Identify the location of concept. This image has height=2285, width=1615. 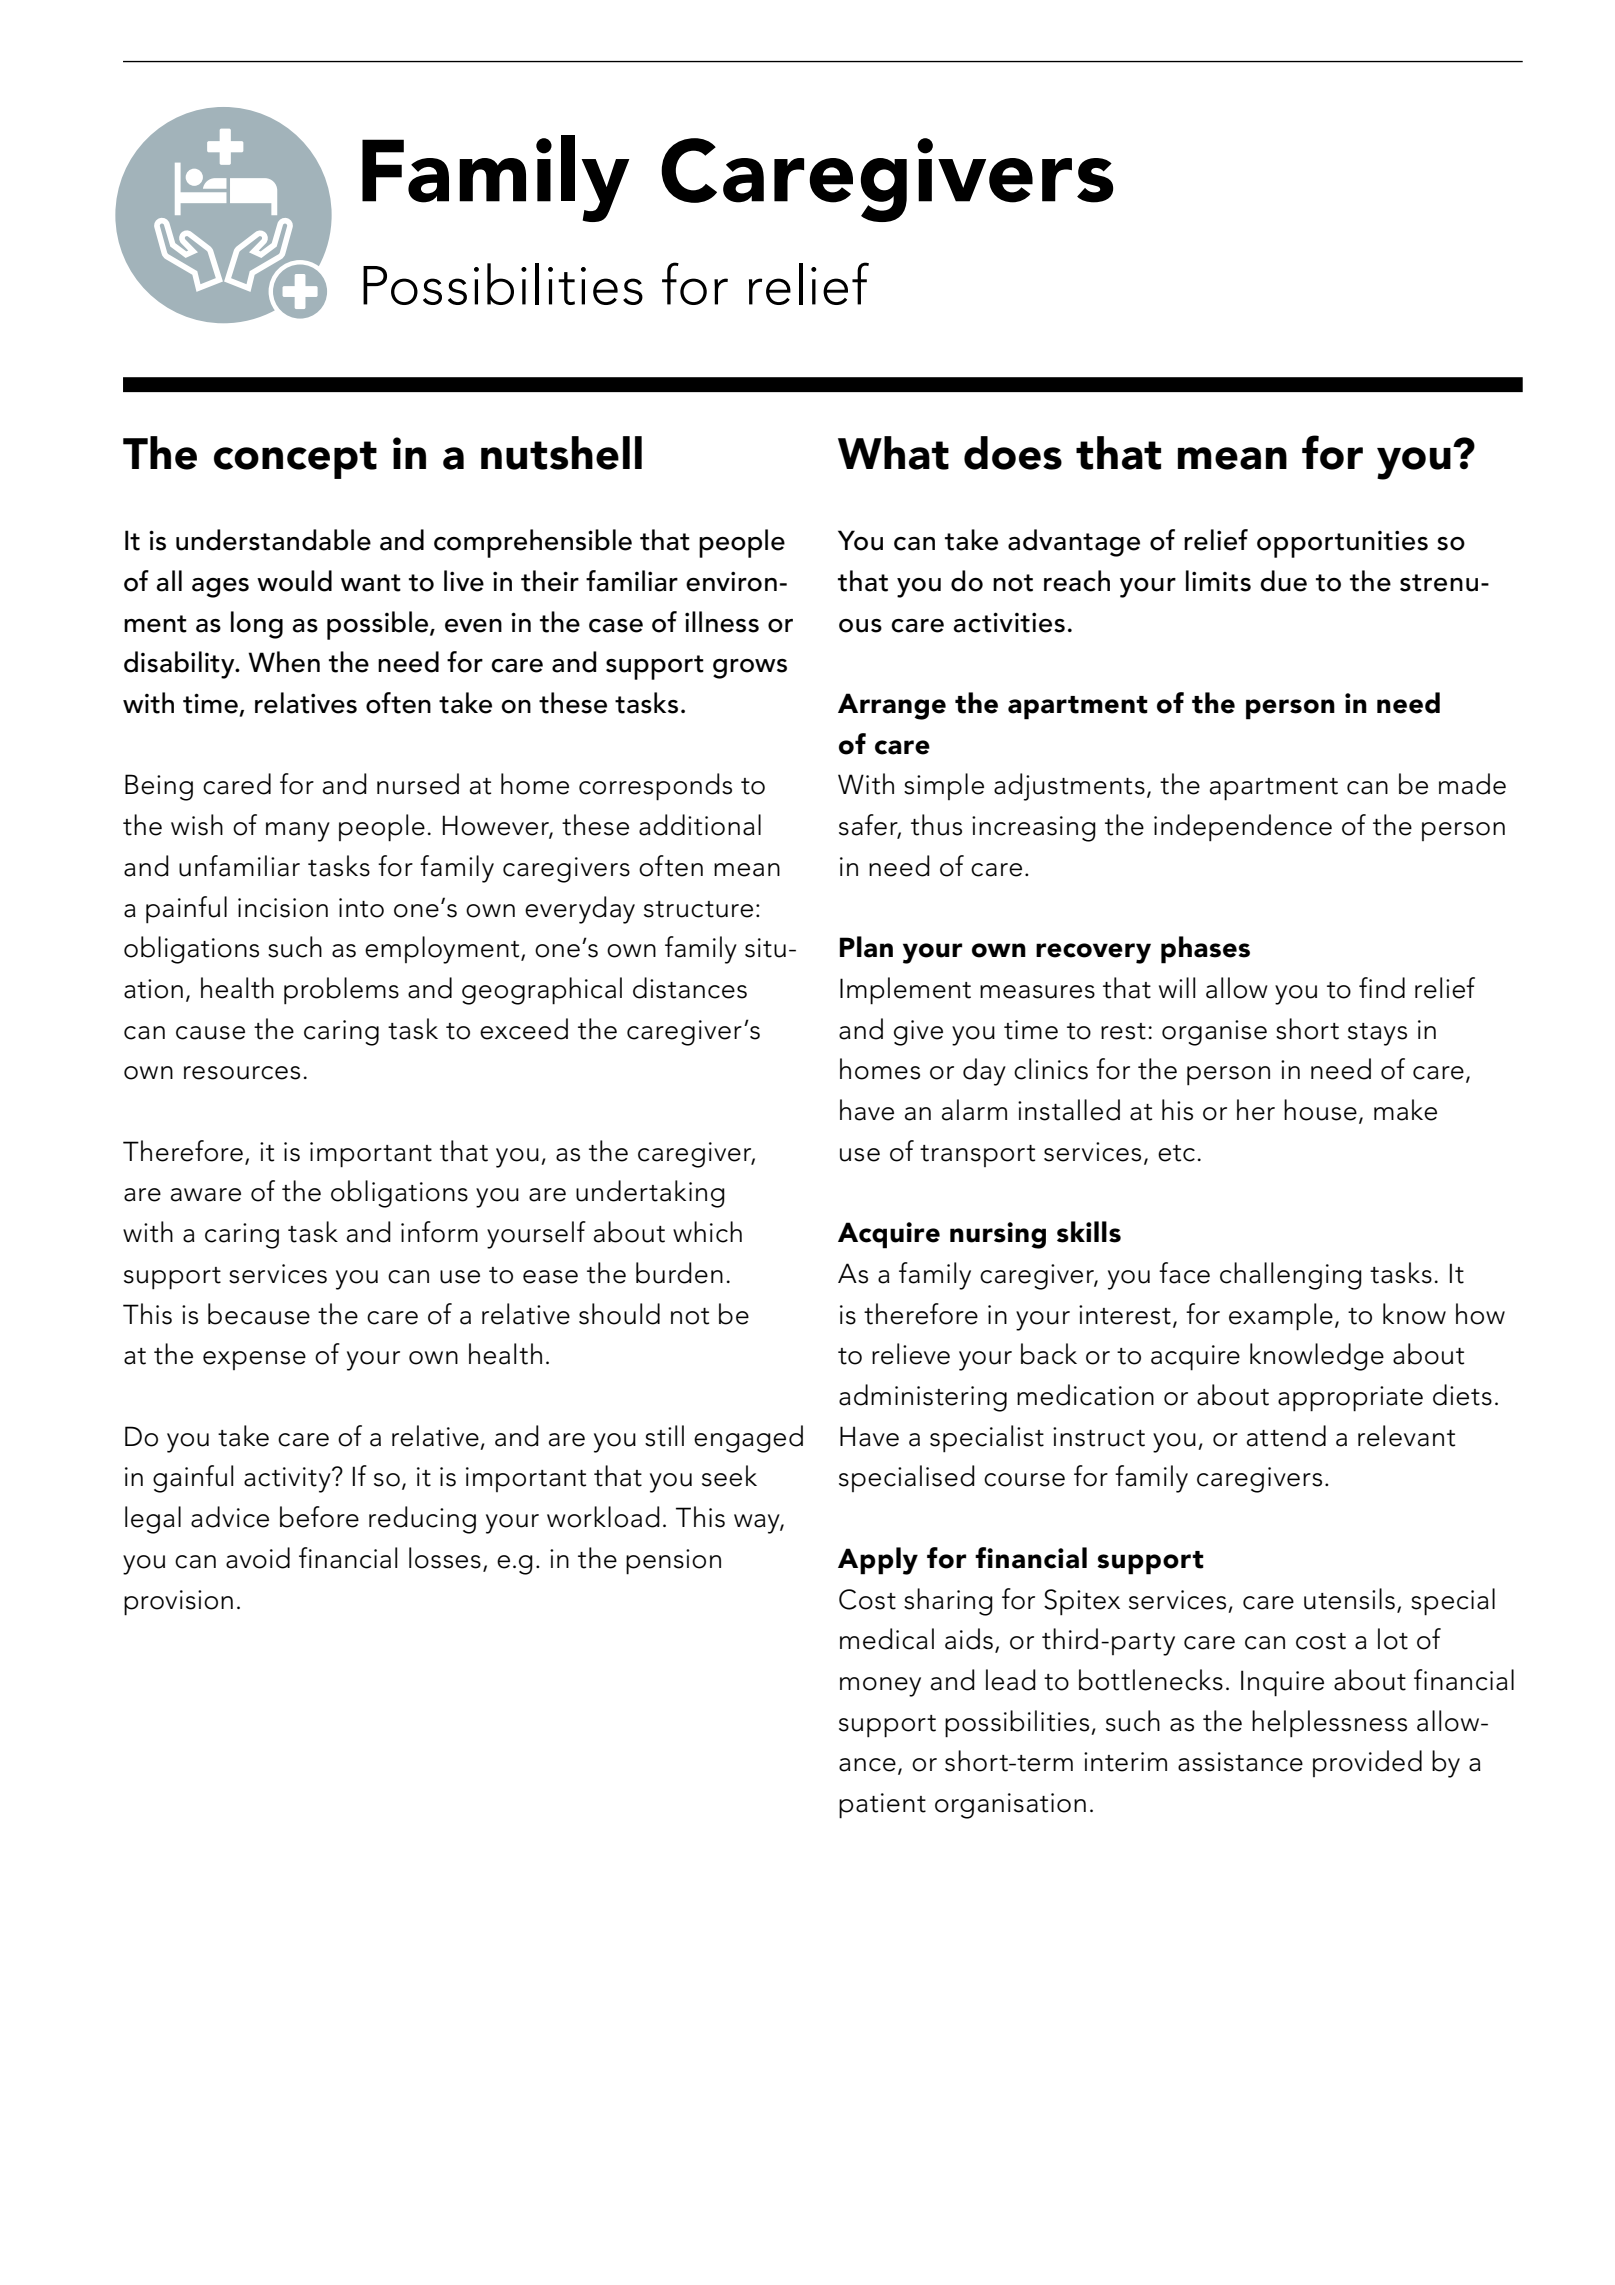
(295, 460).
